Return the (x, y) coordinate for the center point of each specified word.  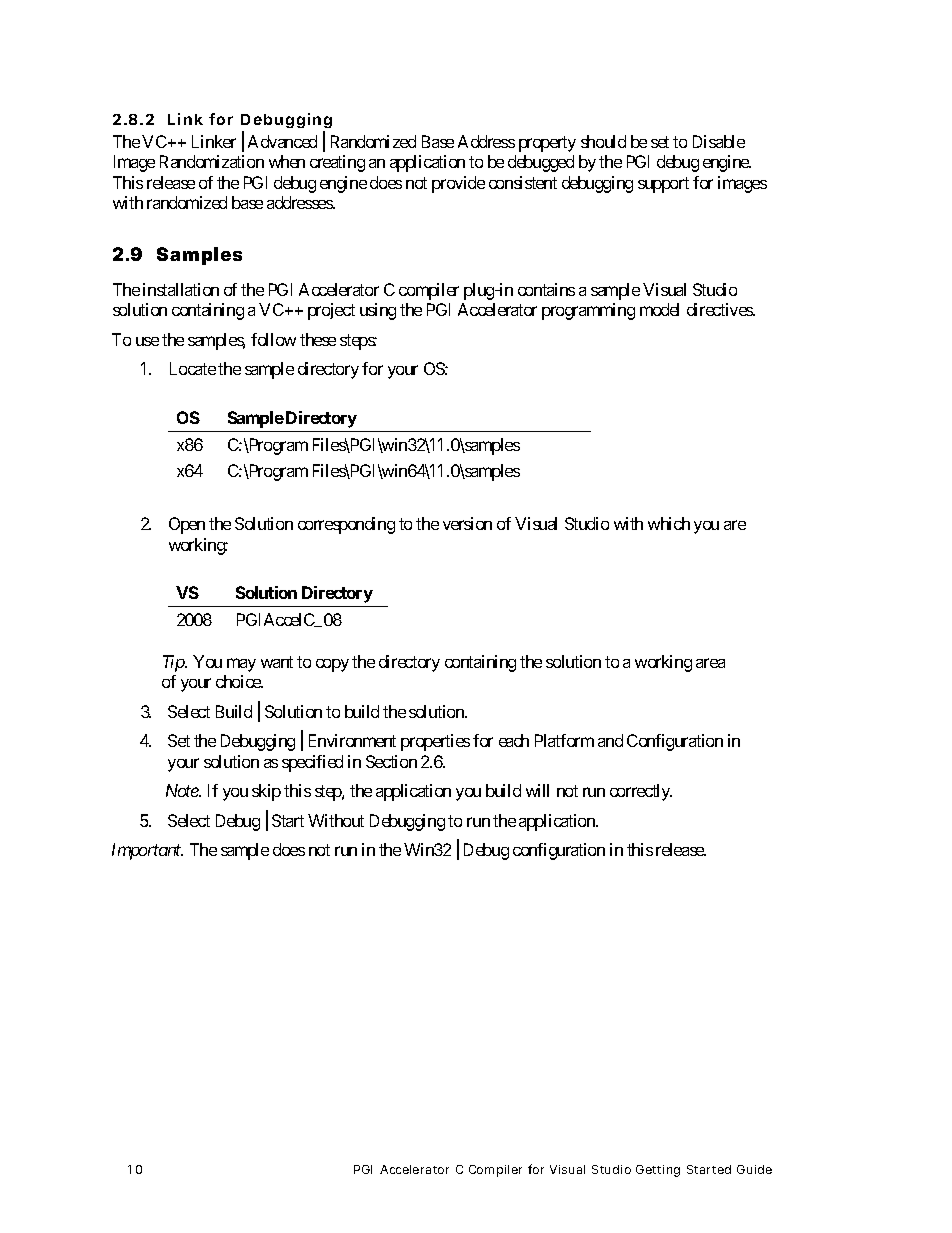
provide (458, 184)
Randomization (212, 161)
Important (147, 851)
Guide (754, 1169)
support (663, 185)
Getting (658, 1171)
